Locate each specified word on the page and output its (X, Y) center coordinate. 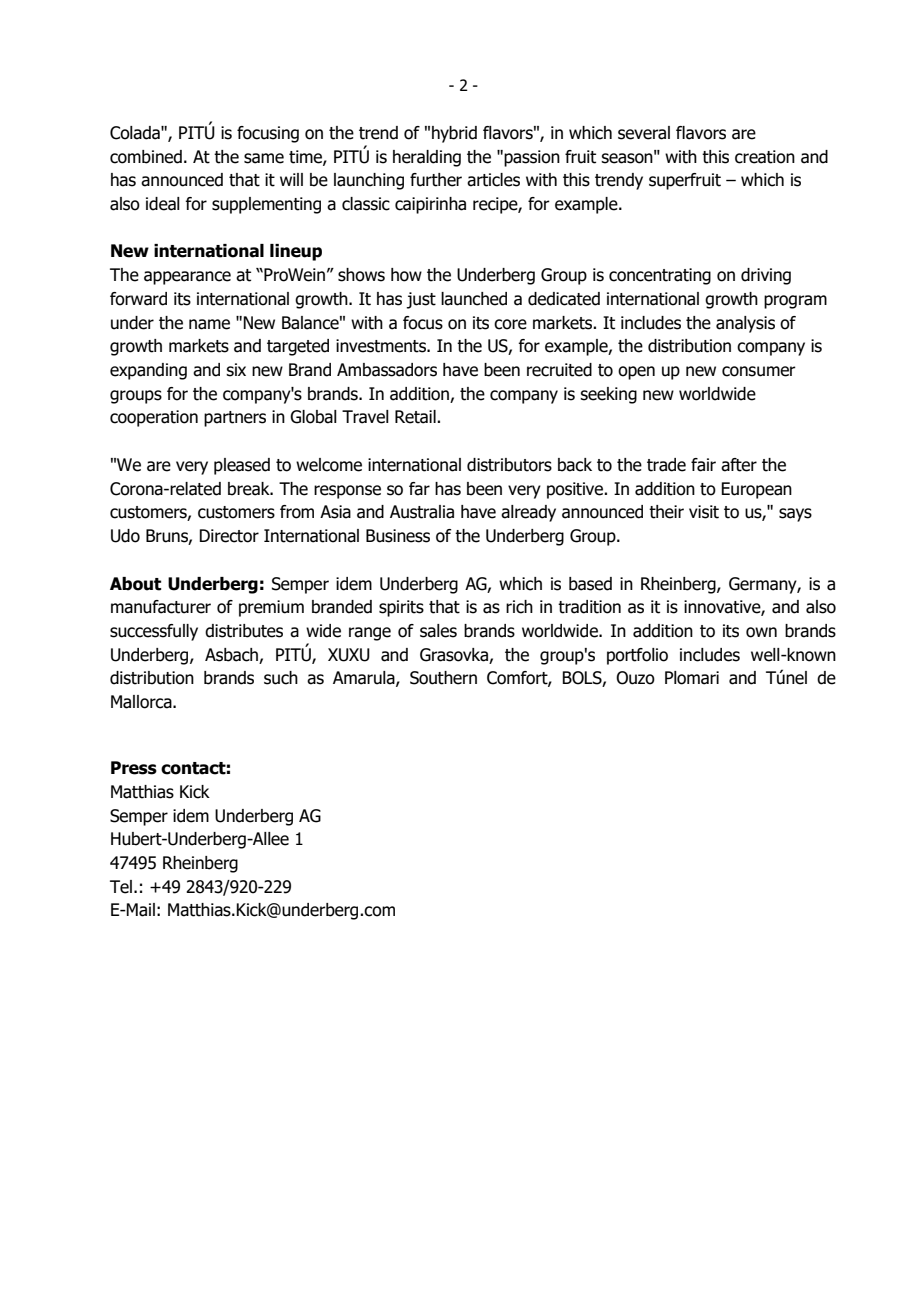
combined (146, 157)
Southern (443, 678)
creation (765, 157)
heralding (427, 158)
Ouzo (635, 678)
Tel (121, 887)
